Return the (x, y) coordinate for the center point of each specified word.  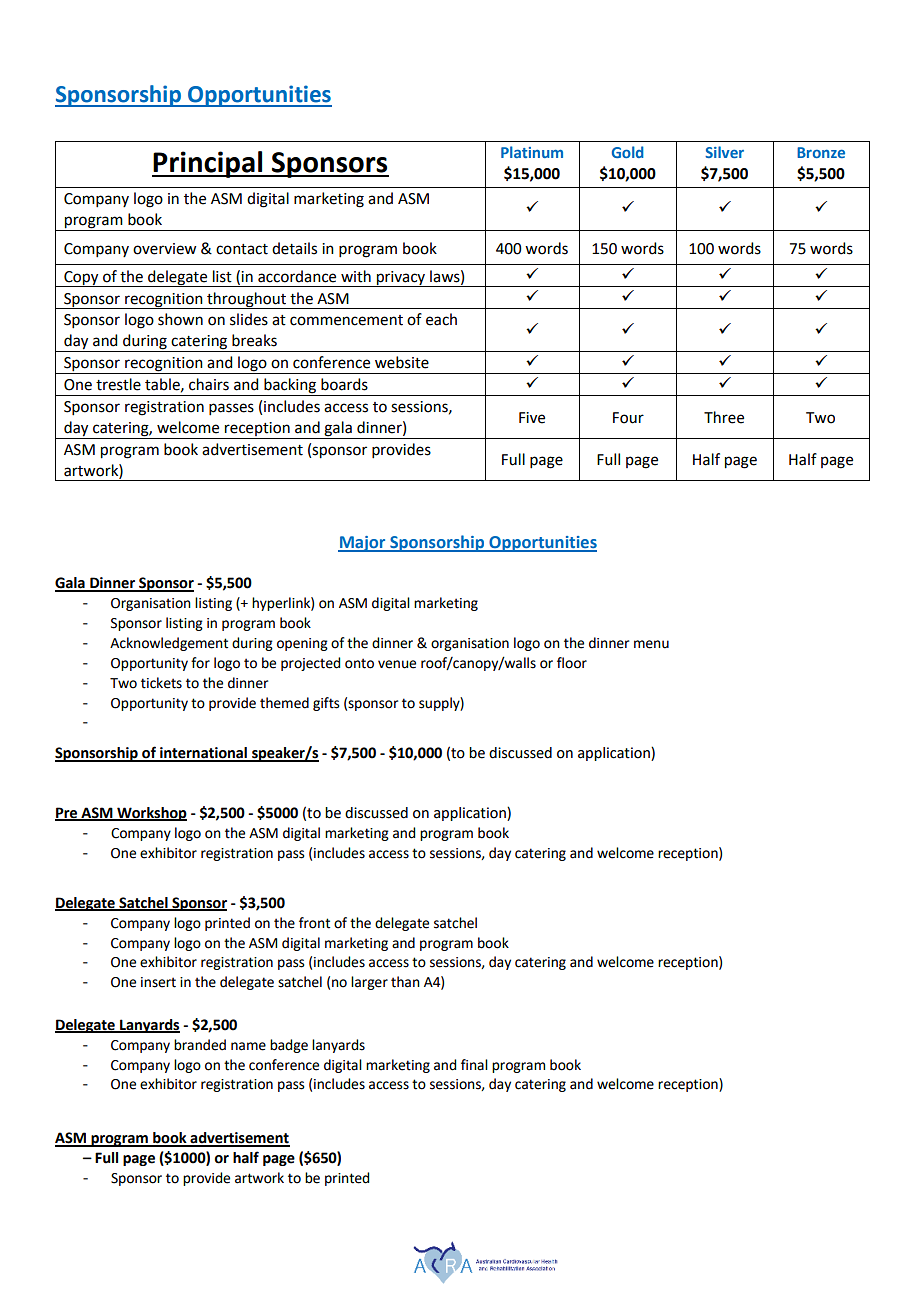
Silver (724, 152)
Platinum (532, 152)
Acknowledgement (169, 644)
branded (200, 1045)
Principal (208, 164)
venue (397, 664)
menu (651, 644)
